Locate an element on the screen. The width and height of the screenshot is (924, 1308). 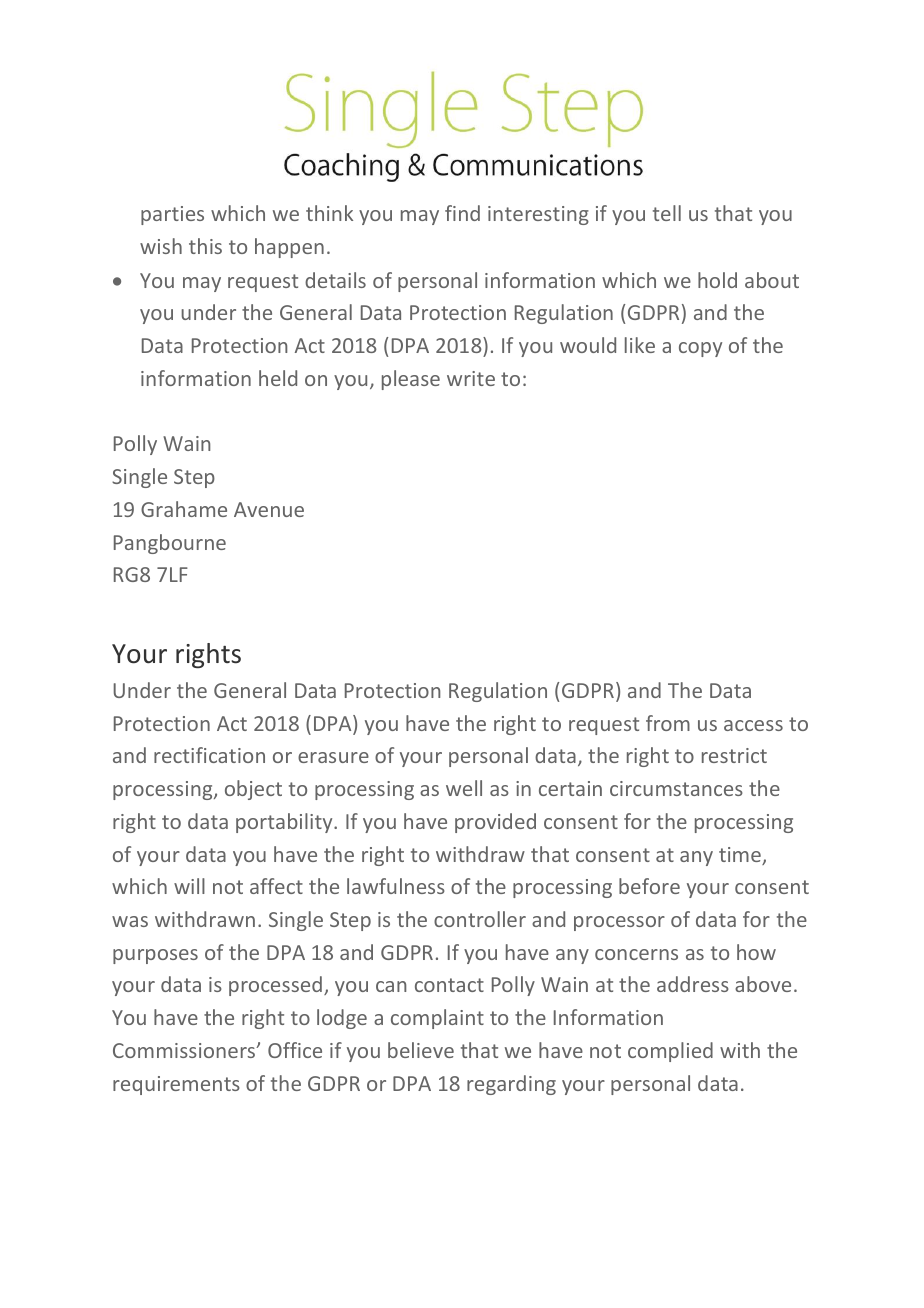
complied is located at coordinates (670, 1052).
